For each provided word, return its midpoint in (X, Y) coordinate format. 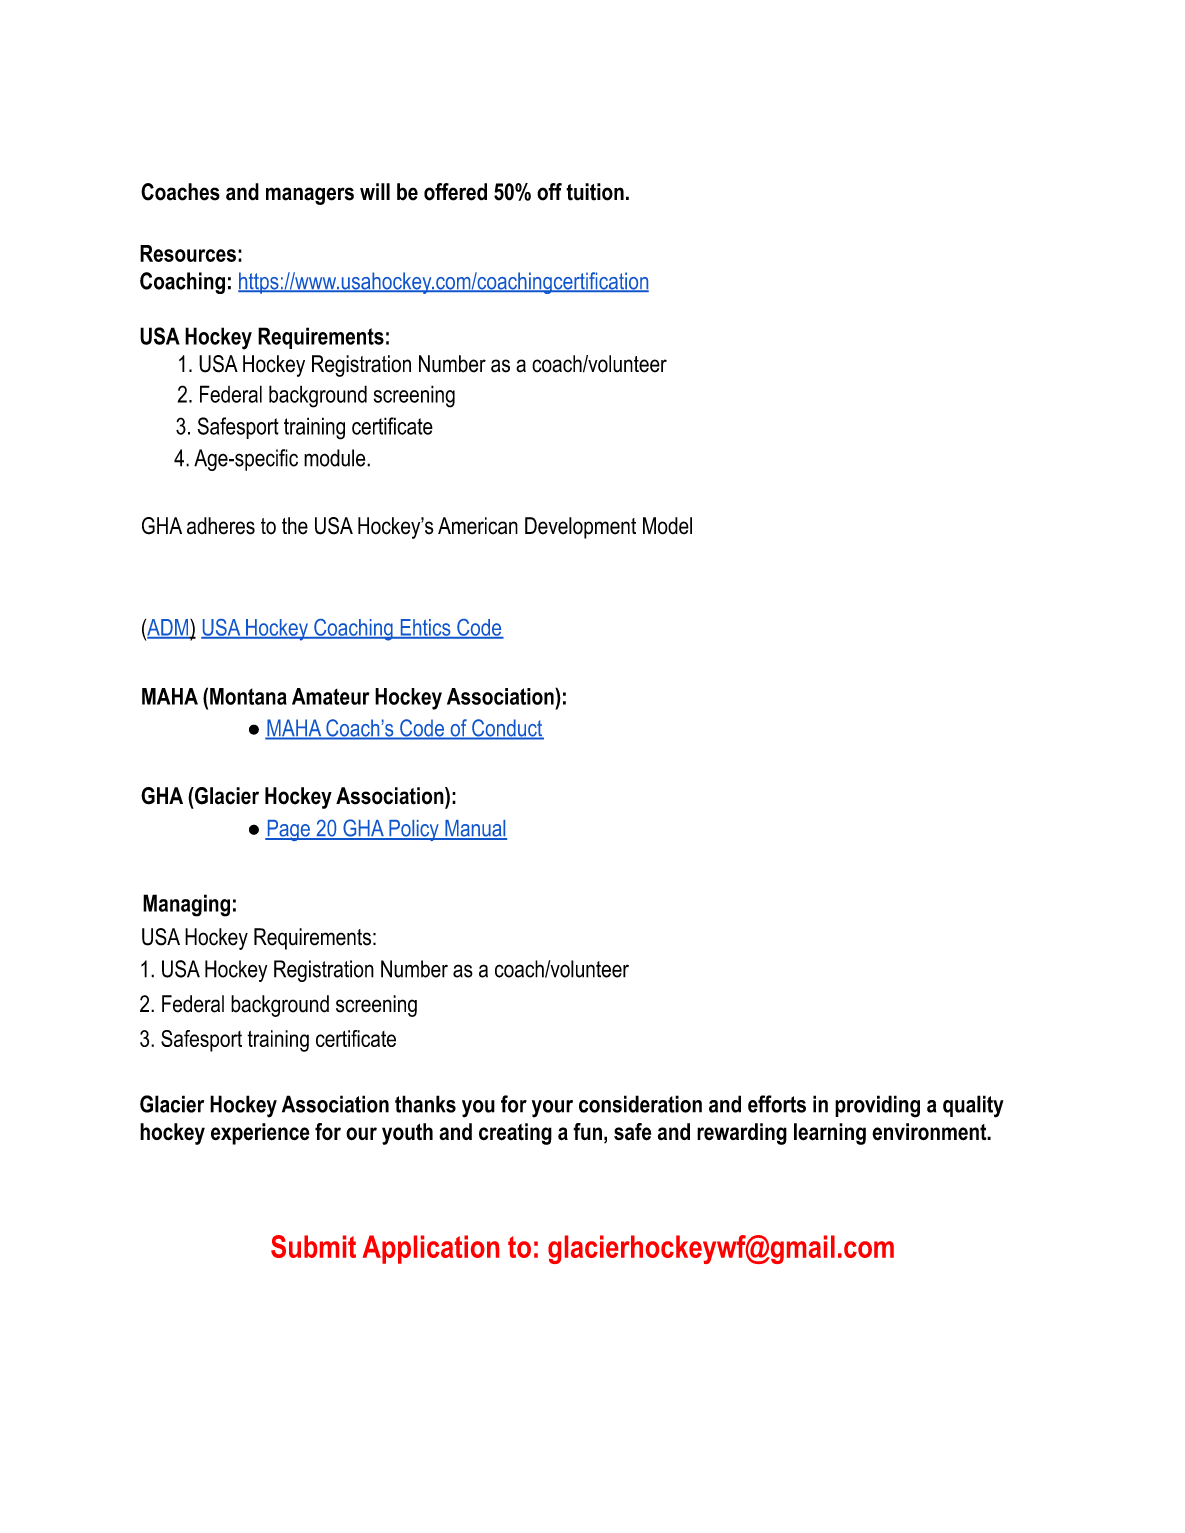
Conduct (507, 729)
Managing (186, 905)
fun (587, 1131)
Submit (313, 1246)
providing (877, 1106)
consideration (640, 1104)
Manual (475, 829)
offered (455, 192)
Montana (248, 696)
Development (580, 528)
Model (667, 526)
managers (310, 196)
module (336, 458)
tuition (595, 192)
